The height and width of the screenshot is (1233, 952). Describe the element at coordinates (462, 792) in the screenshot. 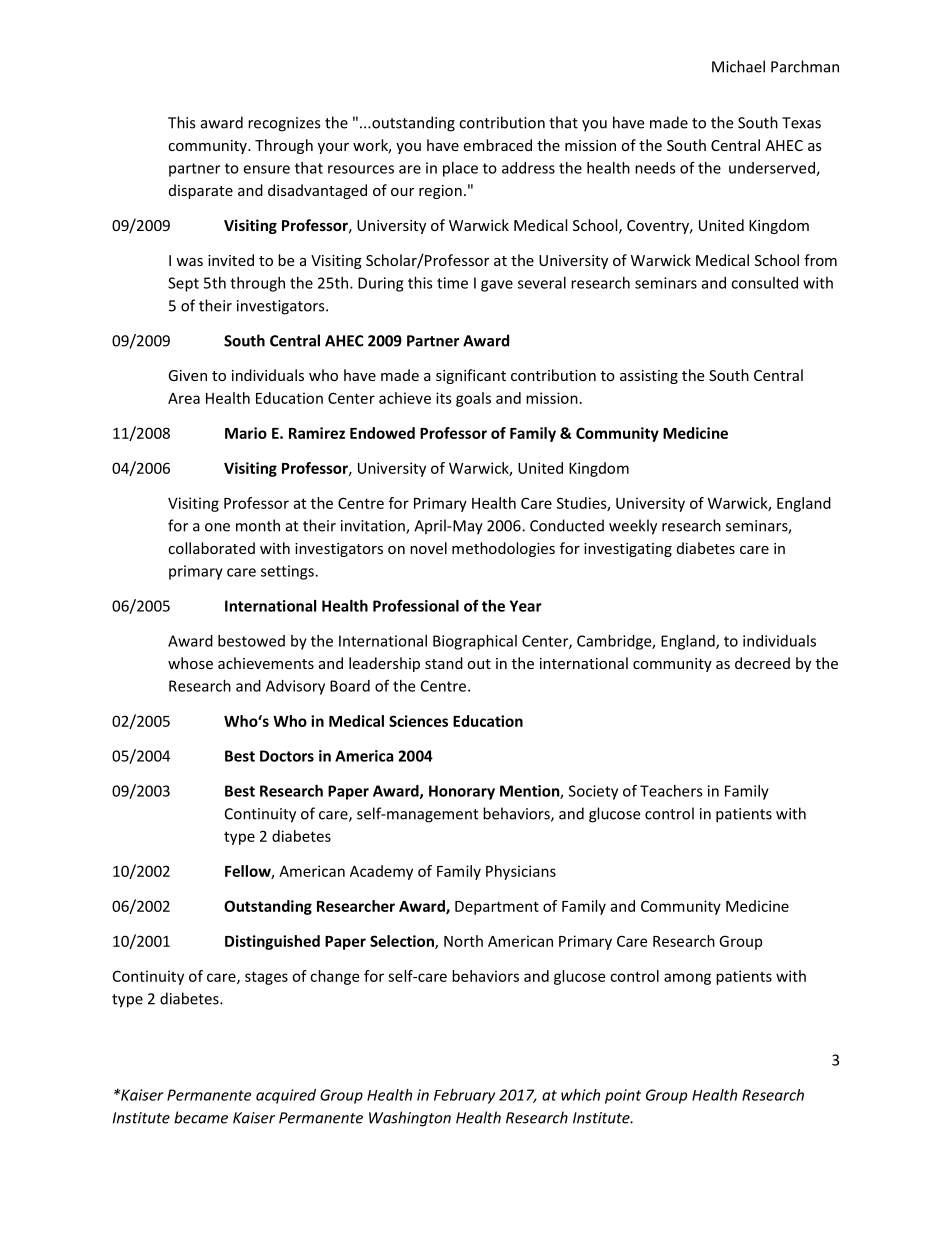

I see `Honorary` at that location.
